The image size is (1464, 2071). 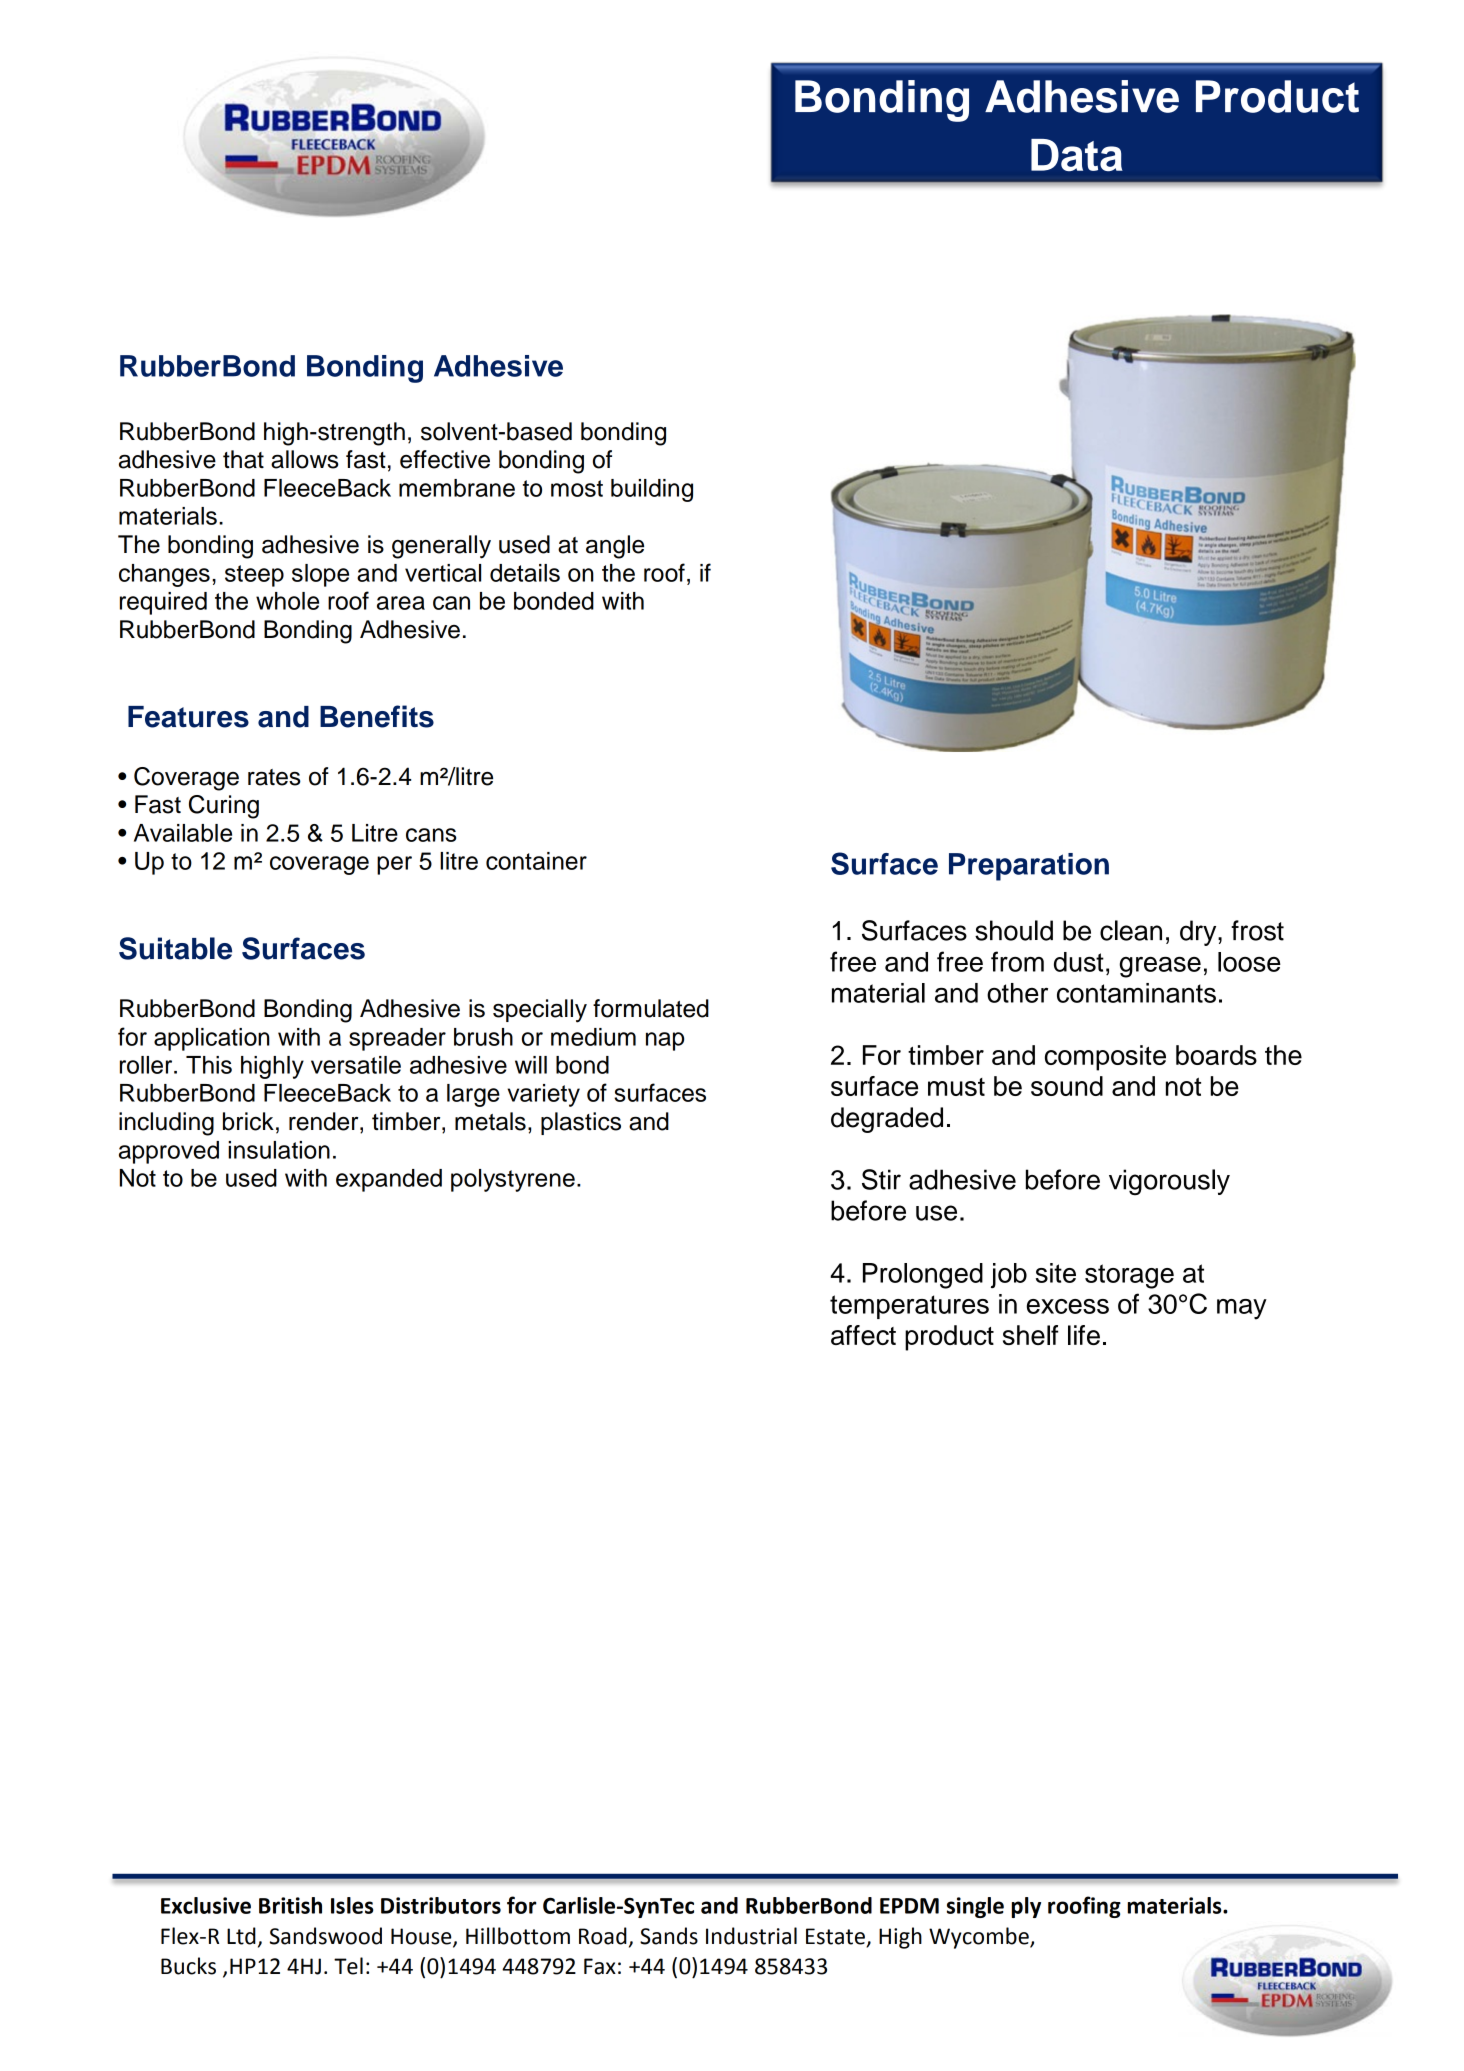 What do you see at coordinates (305, 459) in the document?
I see `allows` at bounding box center [305, 459].
